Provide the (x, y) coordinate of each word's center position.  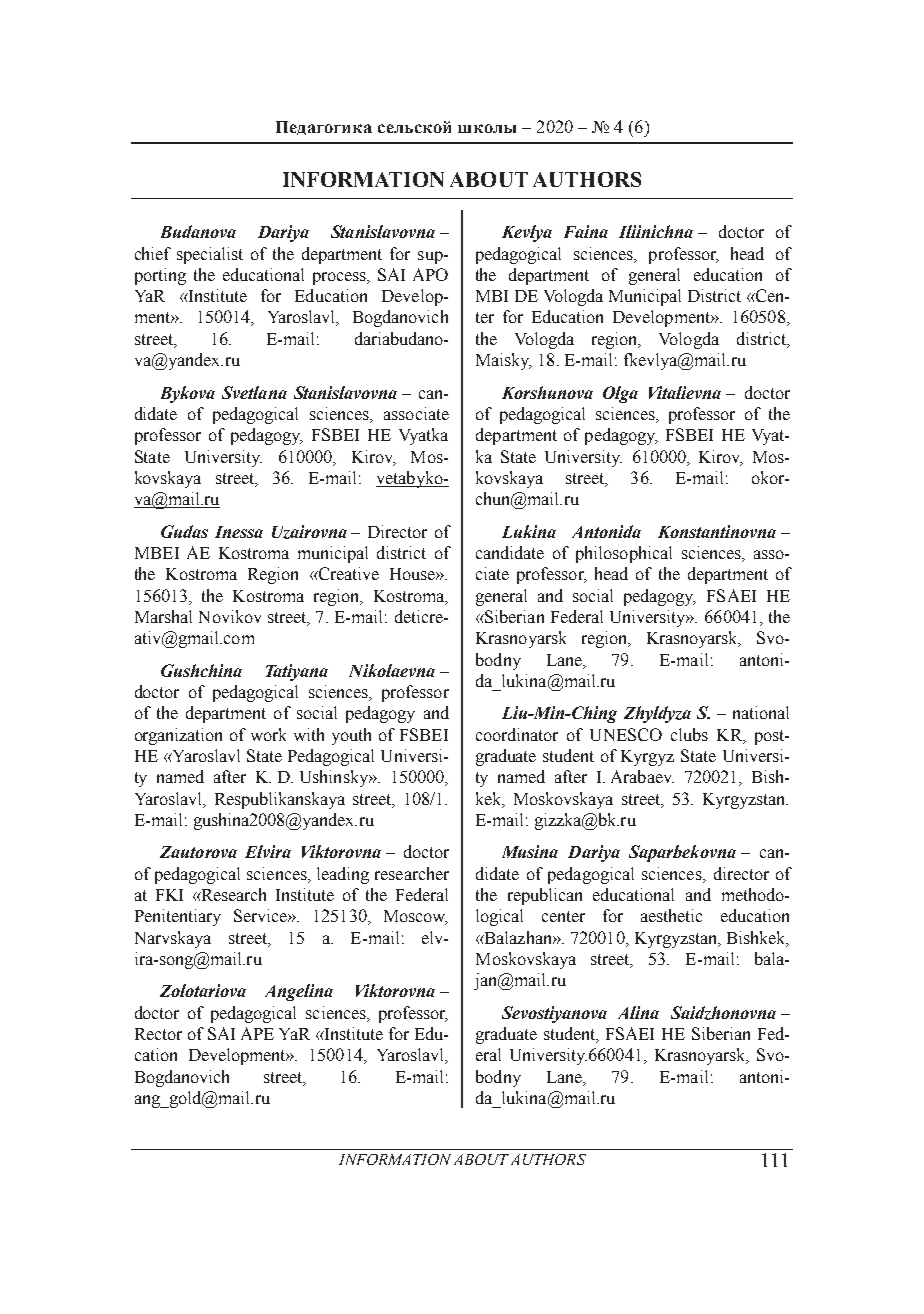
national (761, 712)
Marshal (163, 616)
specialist (210, 255)
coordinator (517, 734)
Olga (620, 394)
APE (257, 1033)
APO (430, 274)
